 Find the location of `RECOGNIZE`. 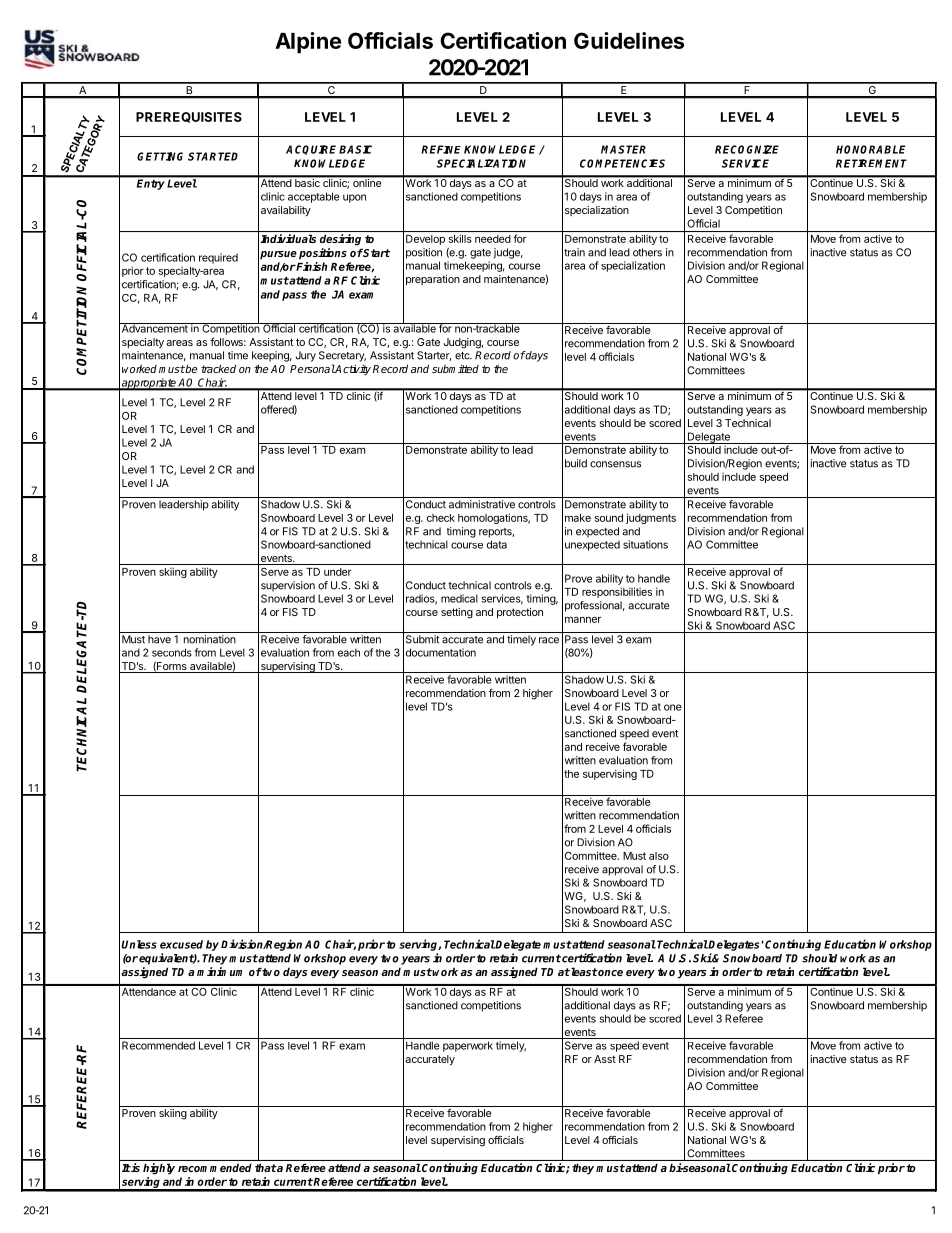

RECOGNIZE is located at coordinates (747, 149).
